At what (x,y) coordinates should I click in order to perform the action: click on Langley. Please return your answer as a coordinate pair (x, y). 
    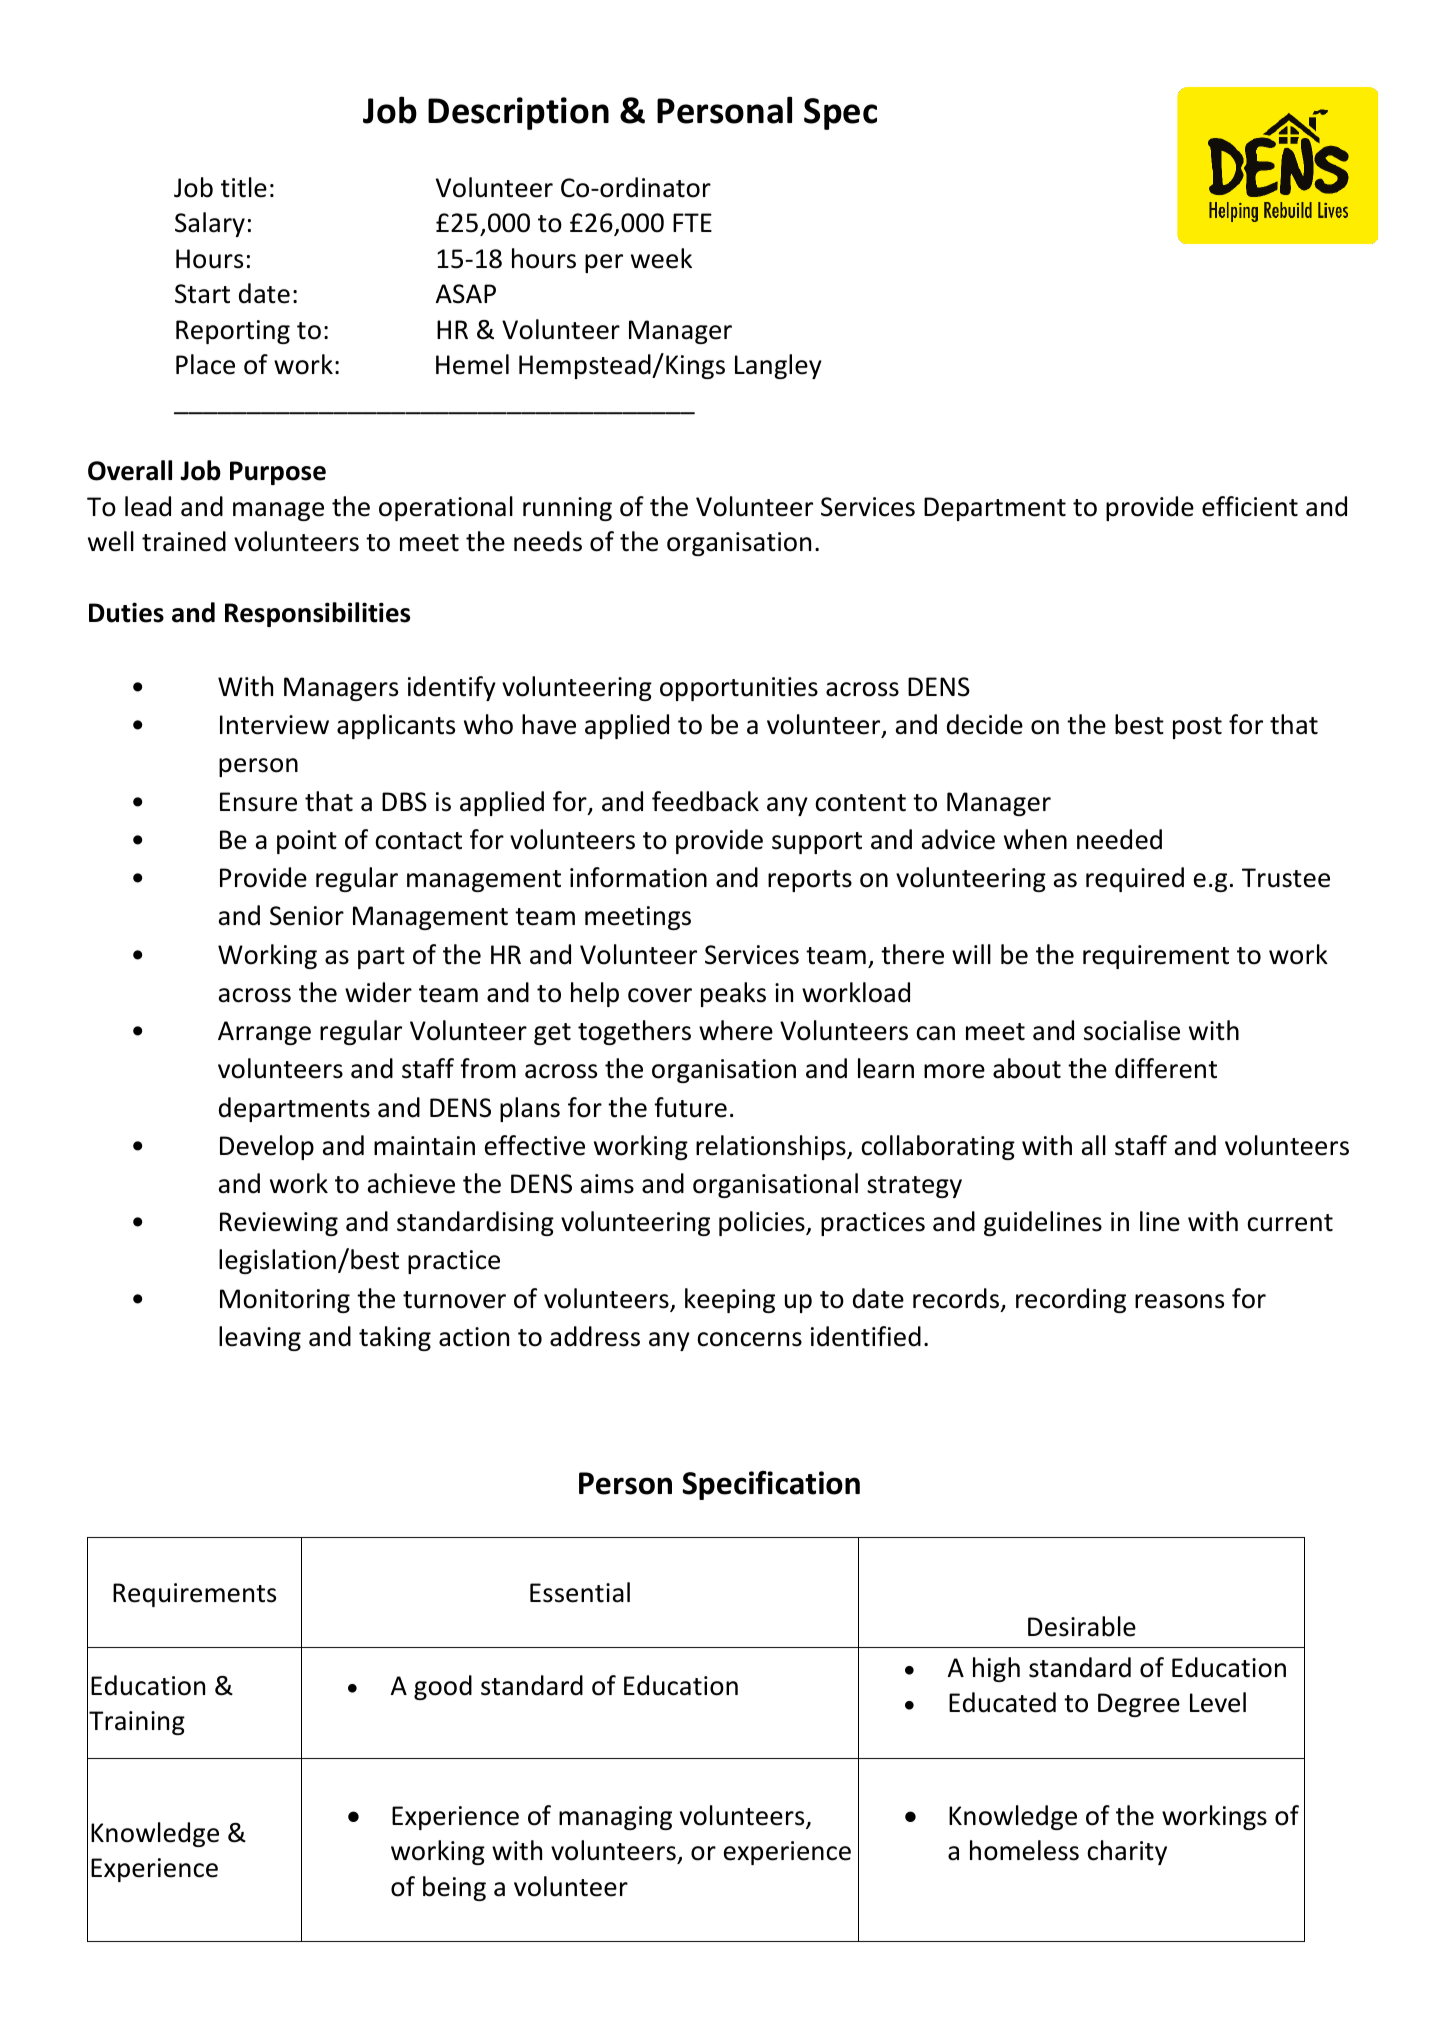
    Looking at the image, I should click on (778, 366).
